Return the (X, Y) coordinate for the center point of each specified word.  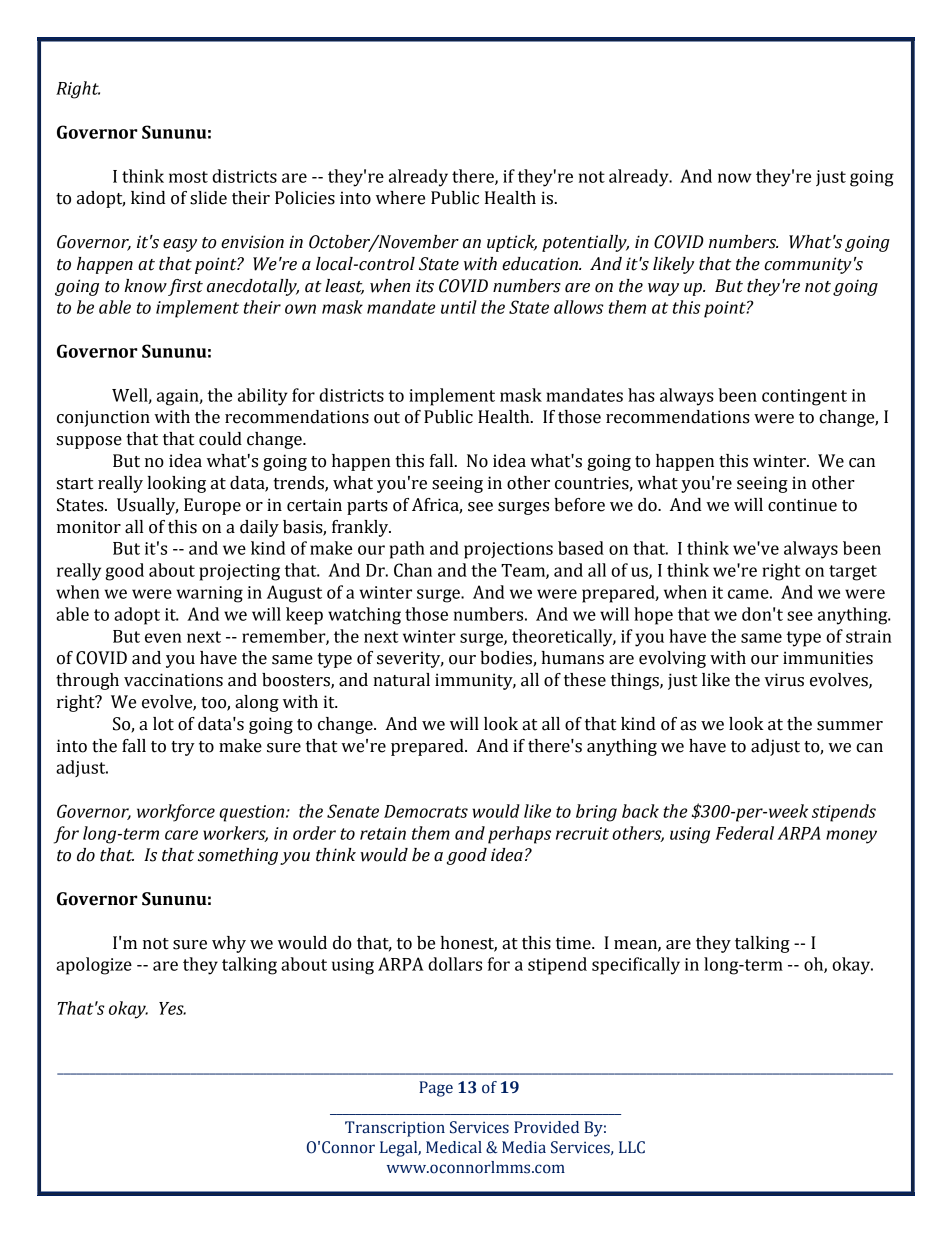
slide (208, 198)
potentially (585, 243)
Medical (454, 1147)
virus (784, 680)
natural (401, 680)
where (400, 198)
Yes (172, 1008)
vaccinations (173, 680)
